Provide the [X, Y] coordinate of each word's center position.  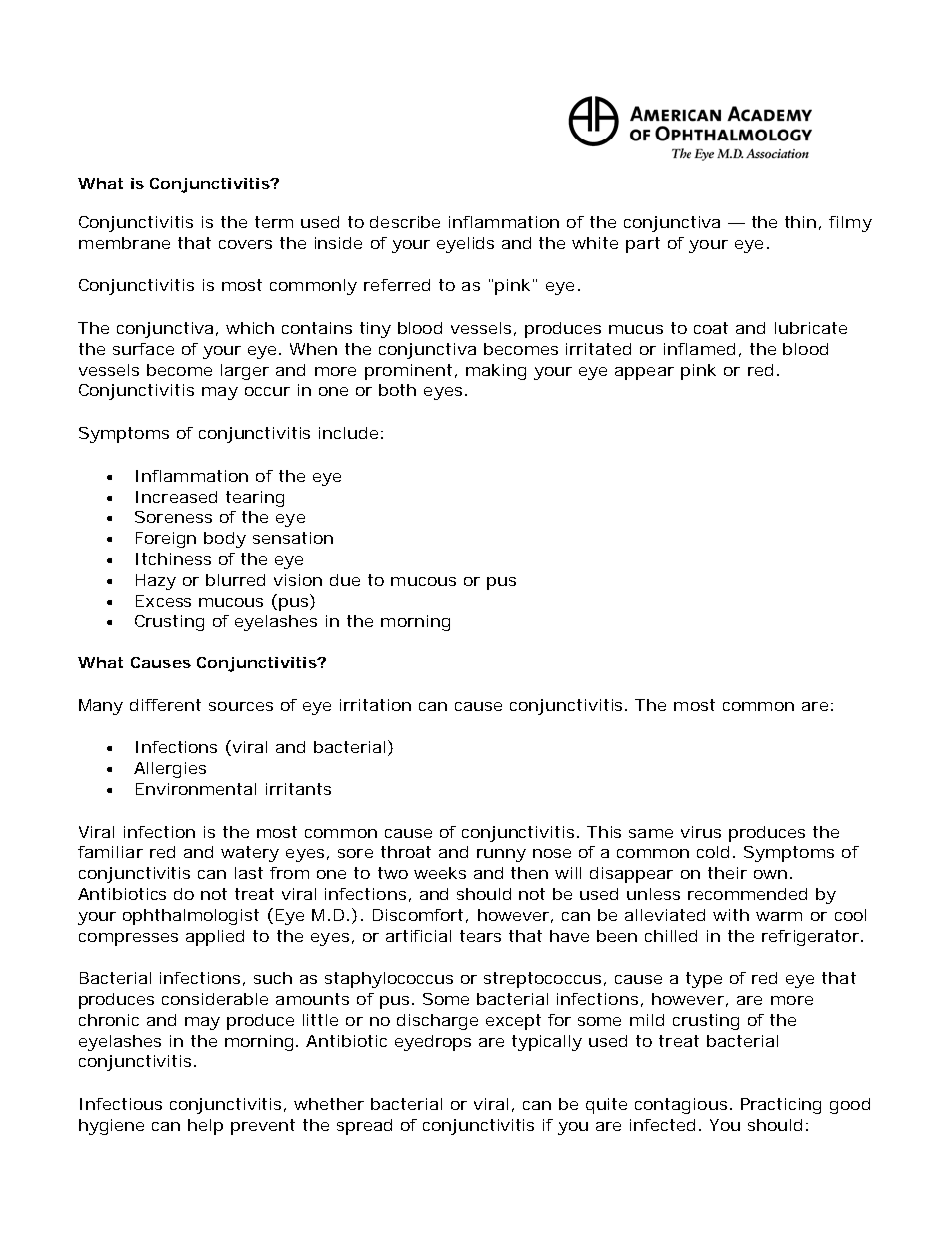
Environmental [196, 789]
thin [800, 222]
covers [245, 244]
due [345, 580]
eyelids [465, 245]
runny [501, 855]
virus [701, 832]
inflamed [699, 349]
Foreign [166, 540]
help [205, 1127]
